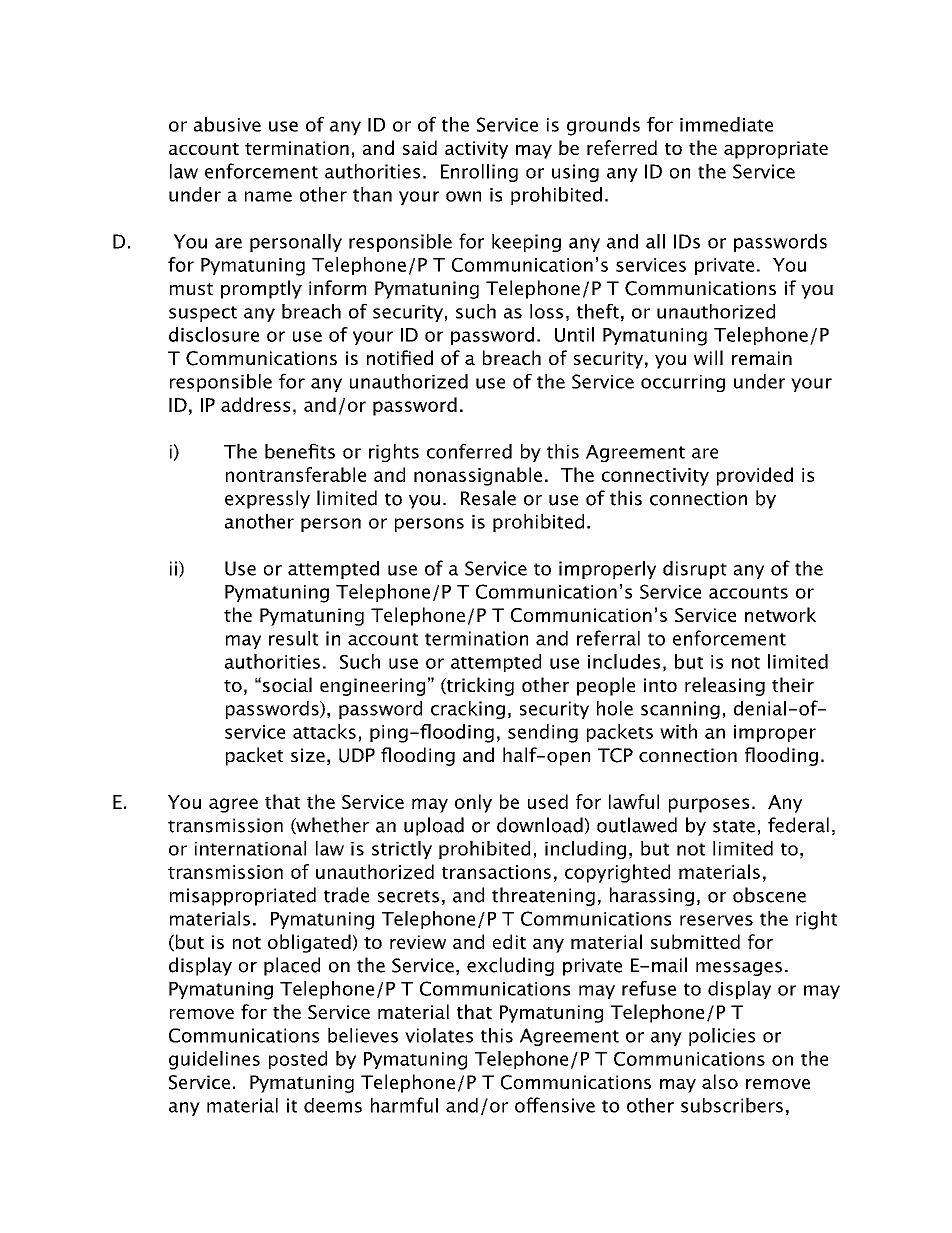  What do you see at coordinates (780, 614) in the document?
I see `network` at bounding box center [780, 614].
